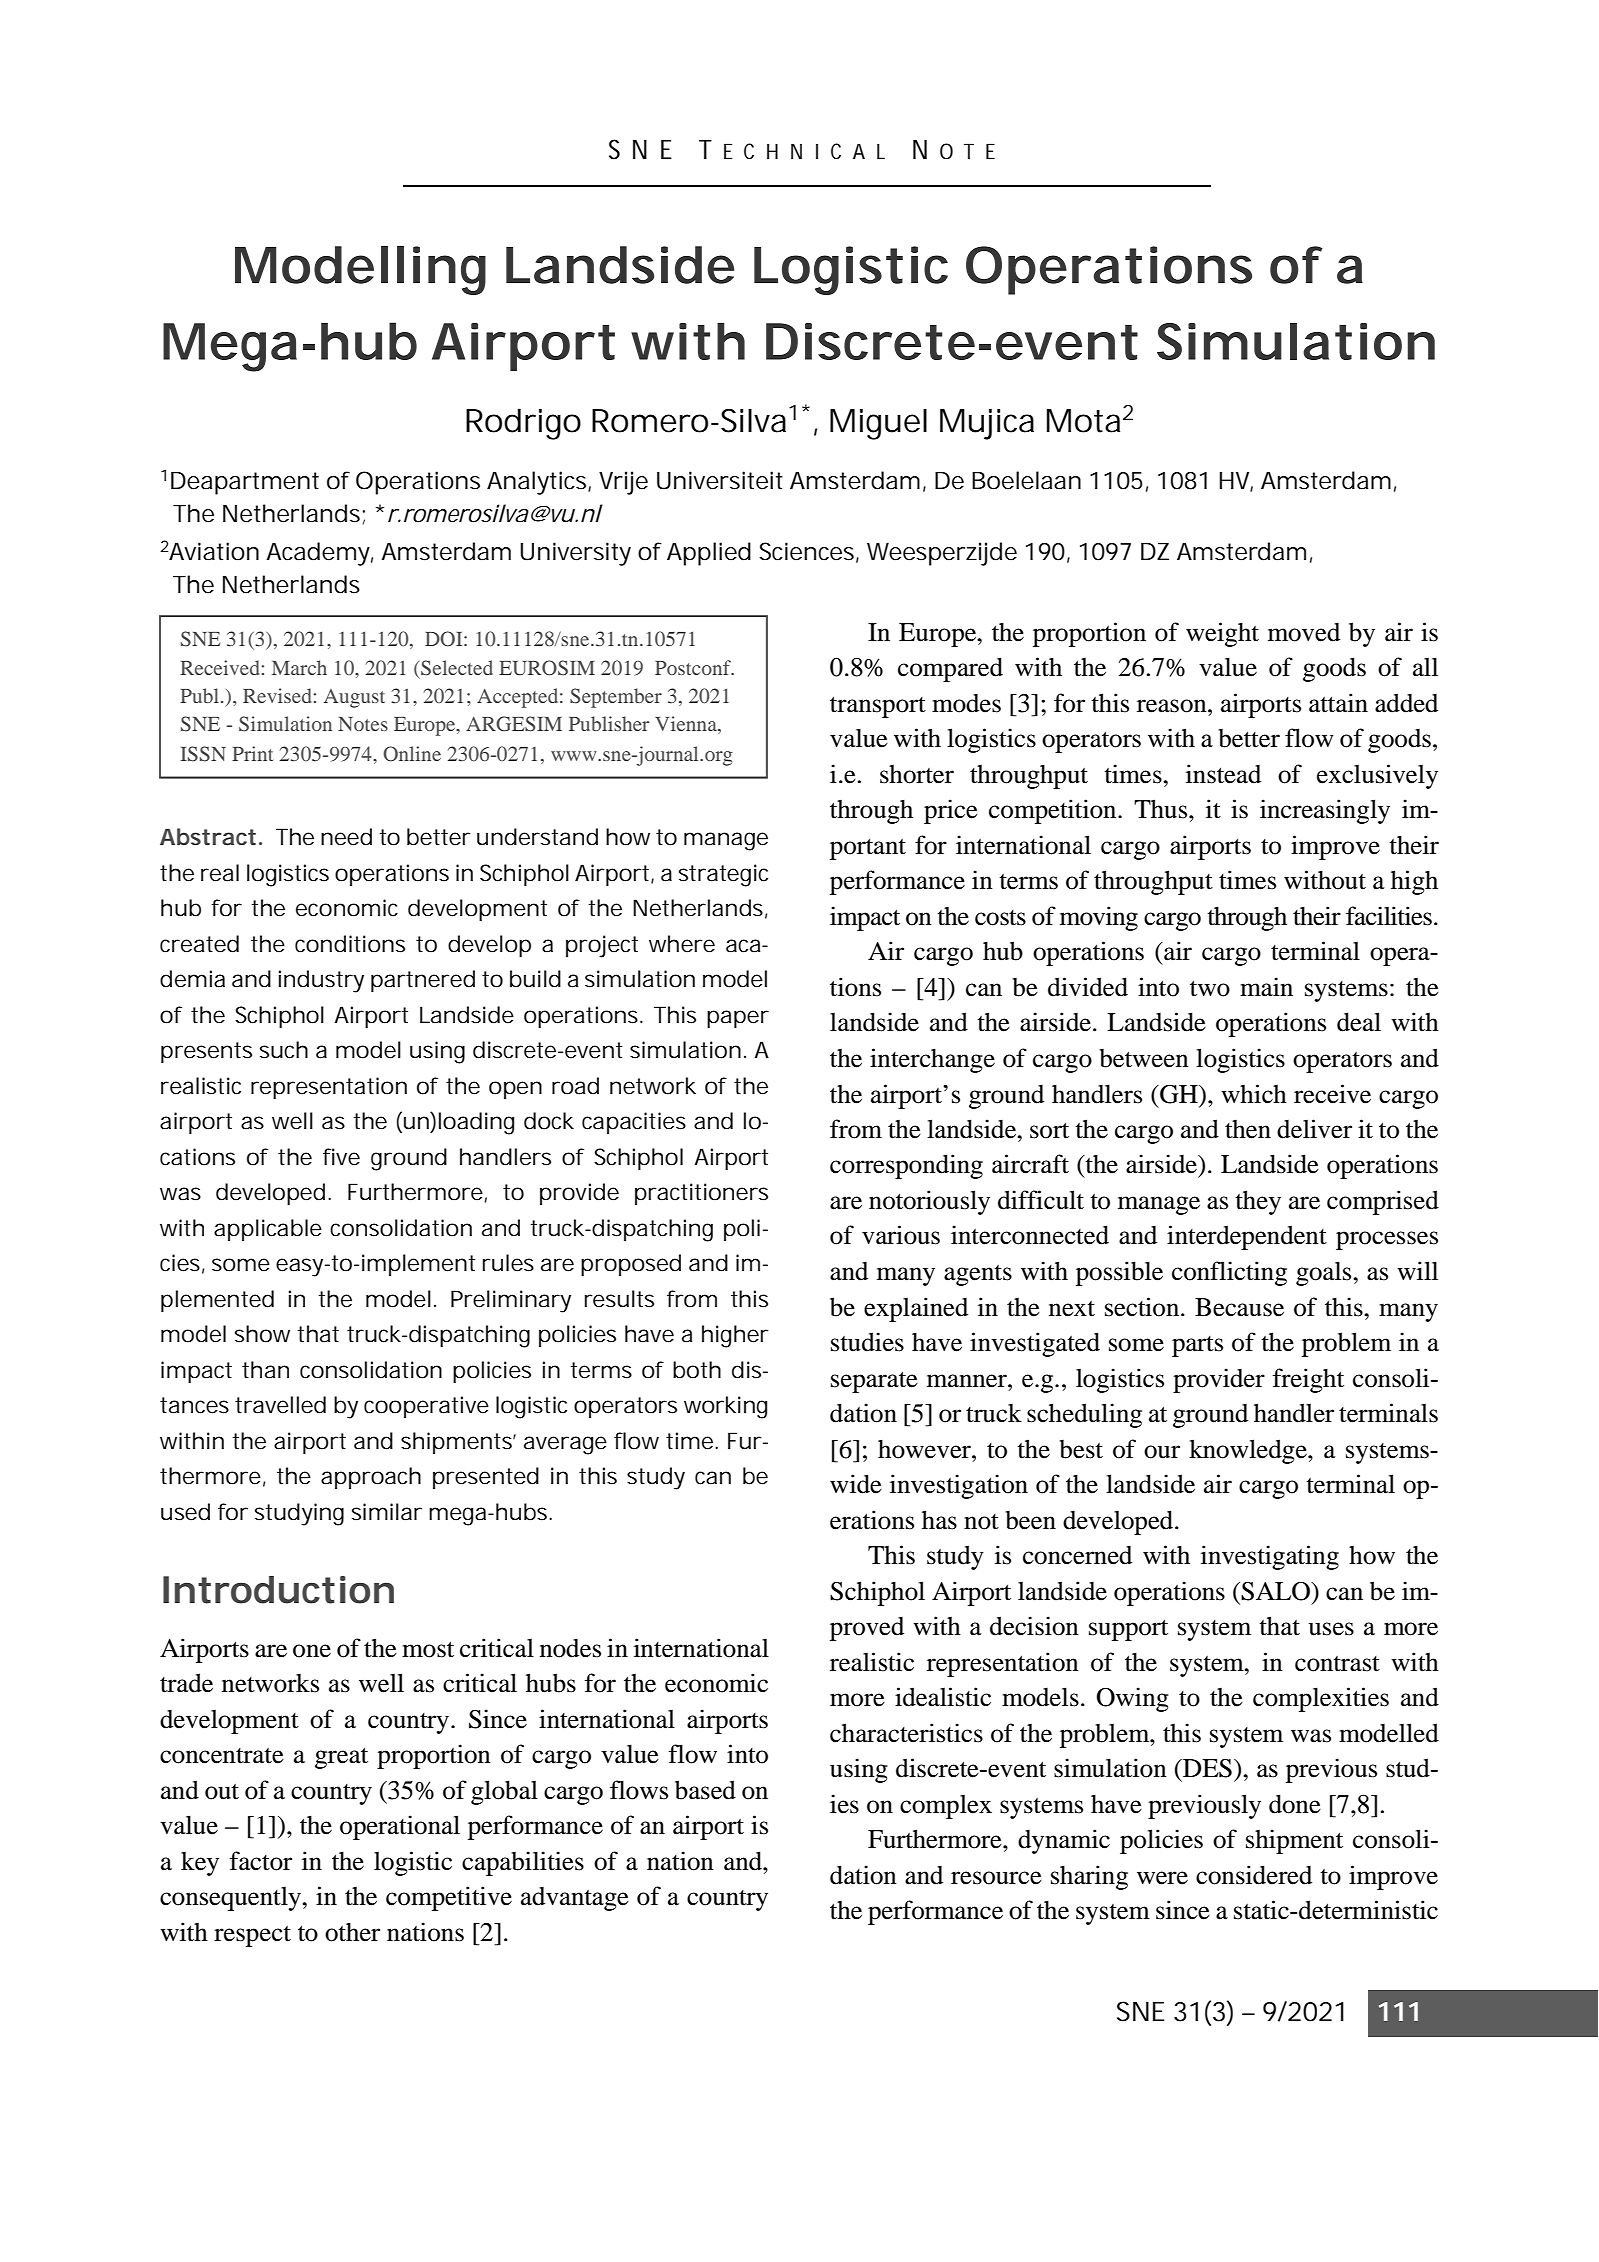  What do you see at coordinates (1304, 632) in the image?
I see `moved` at bounding box center [1304, 632].
